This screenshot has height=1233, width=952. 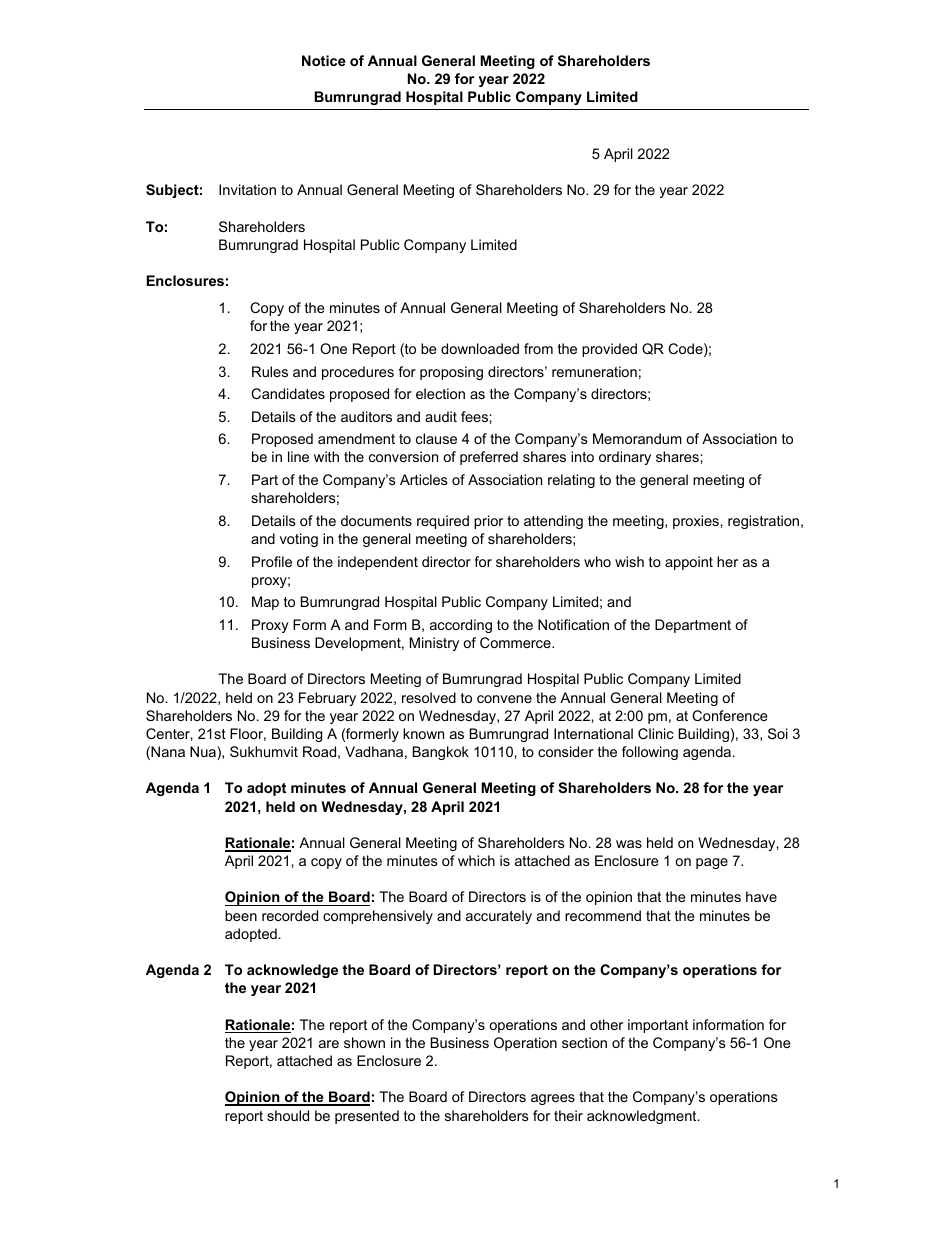 What do you see at coordinates (689, 563) in the screenshot?
I see `appoint` at bounding box center [689, 563].
